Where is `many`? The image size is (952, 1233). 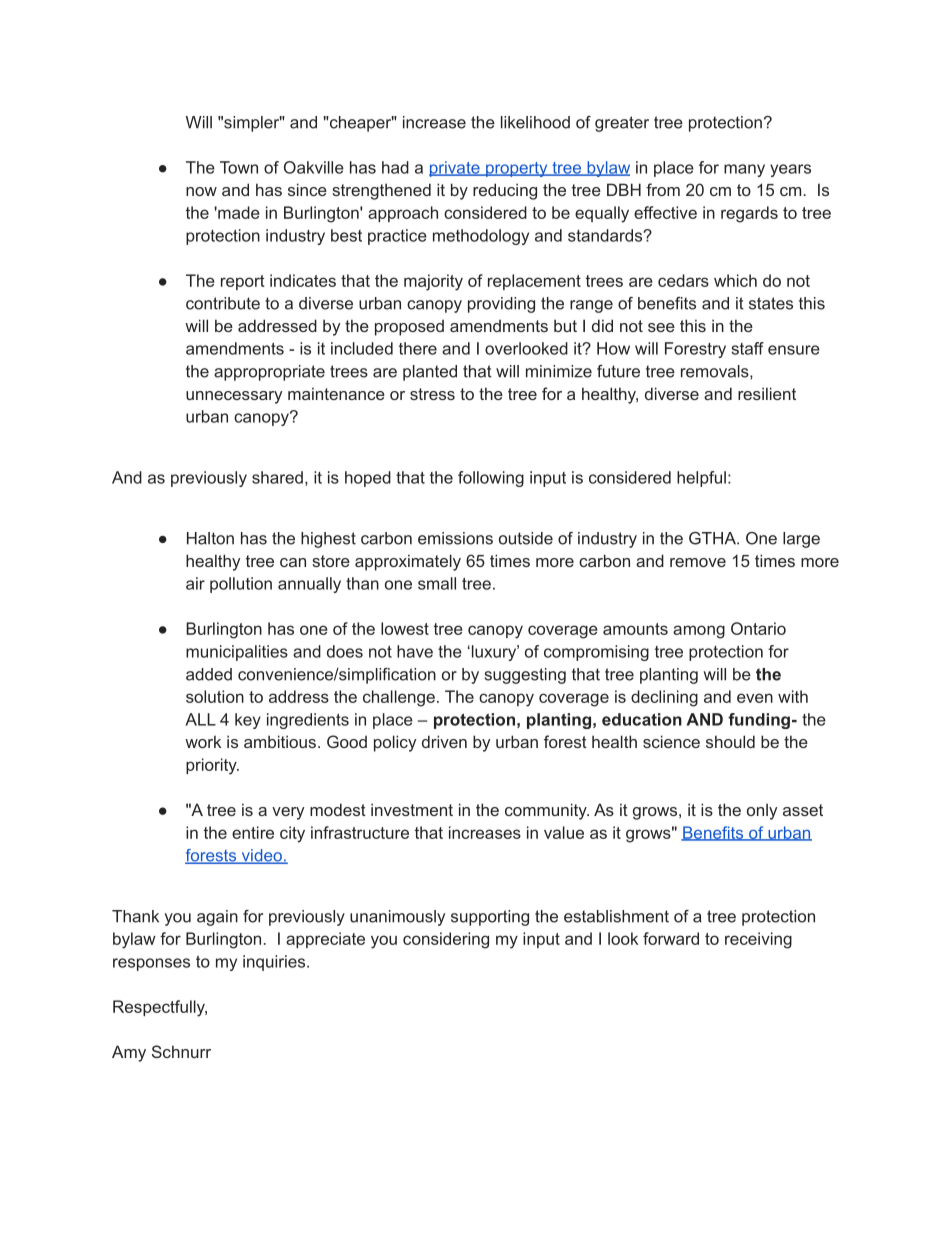
many is located at coordinates (744, 170).
